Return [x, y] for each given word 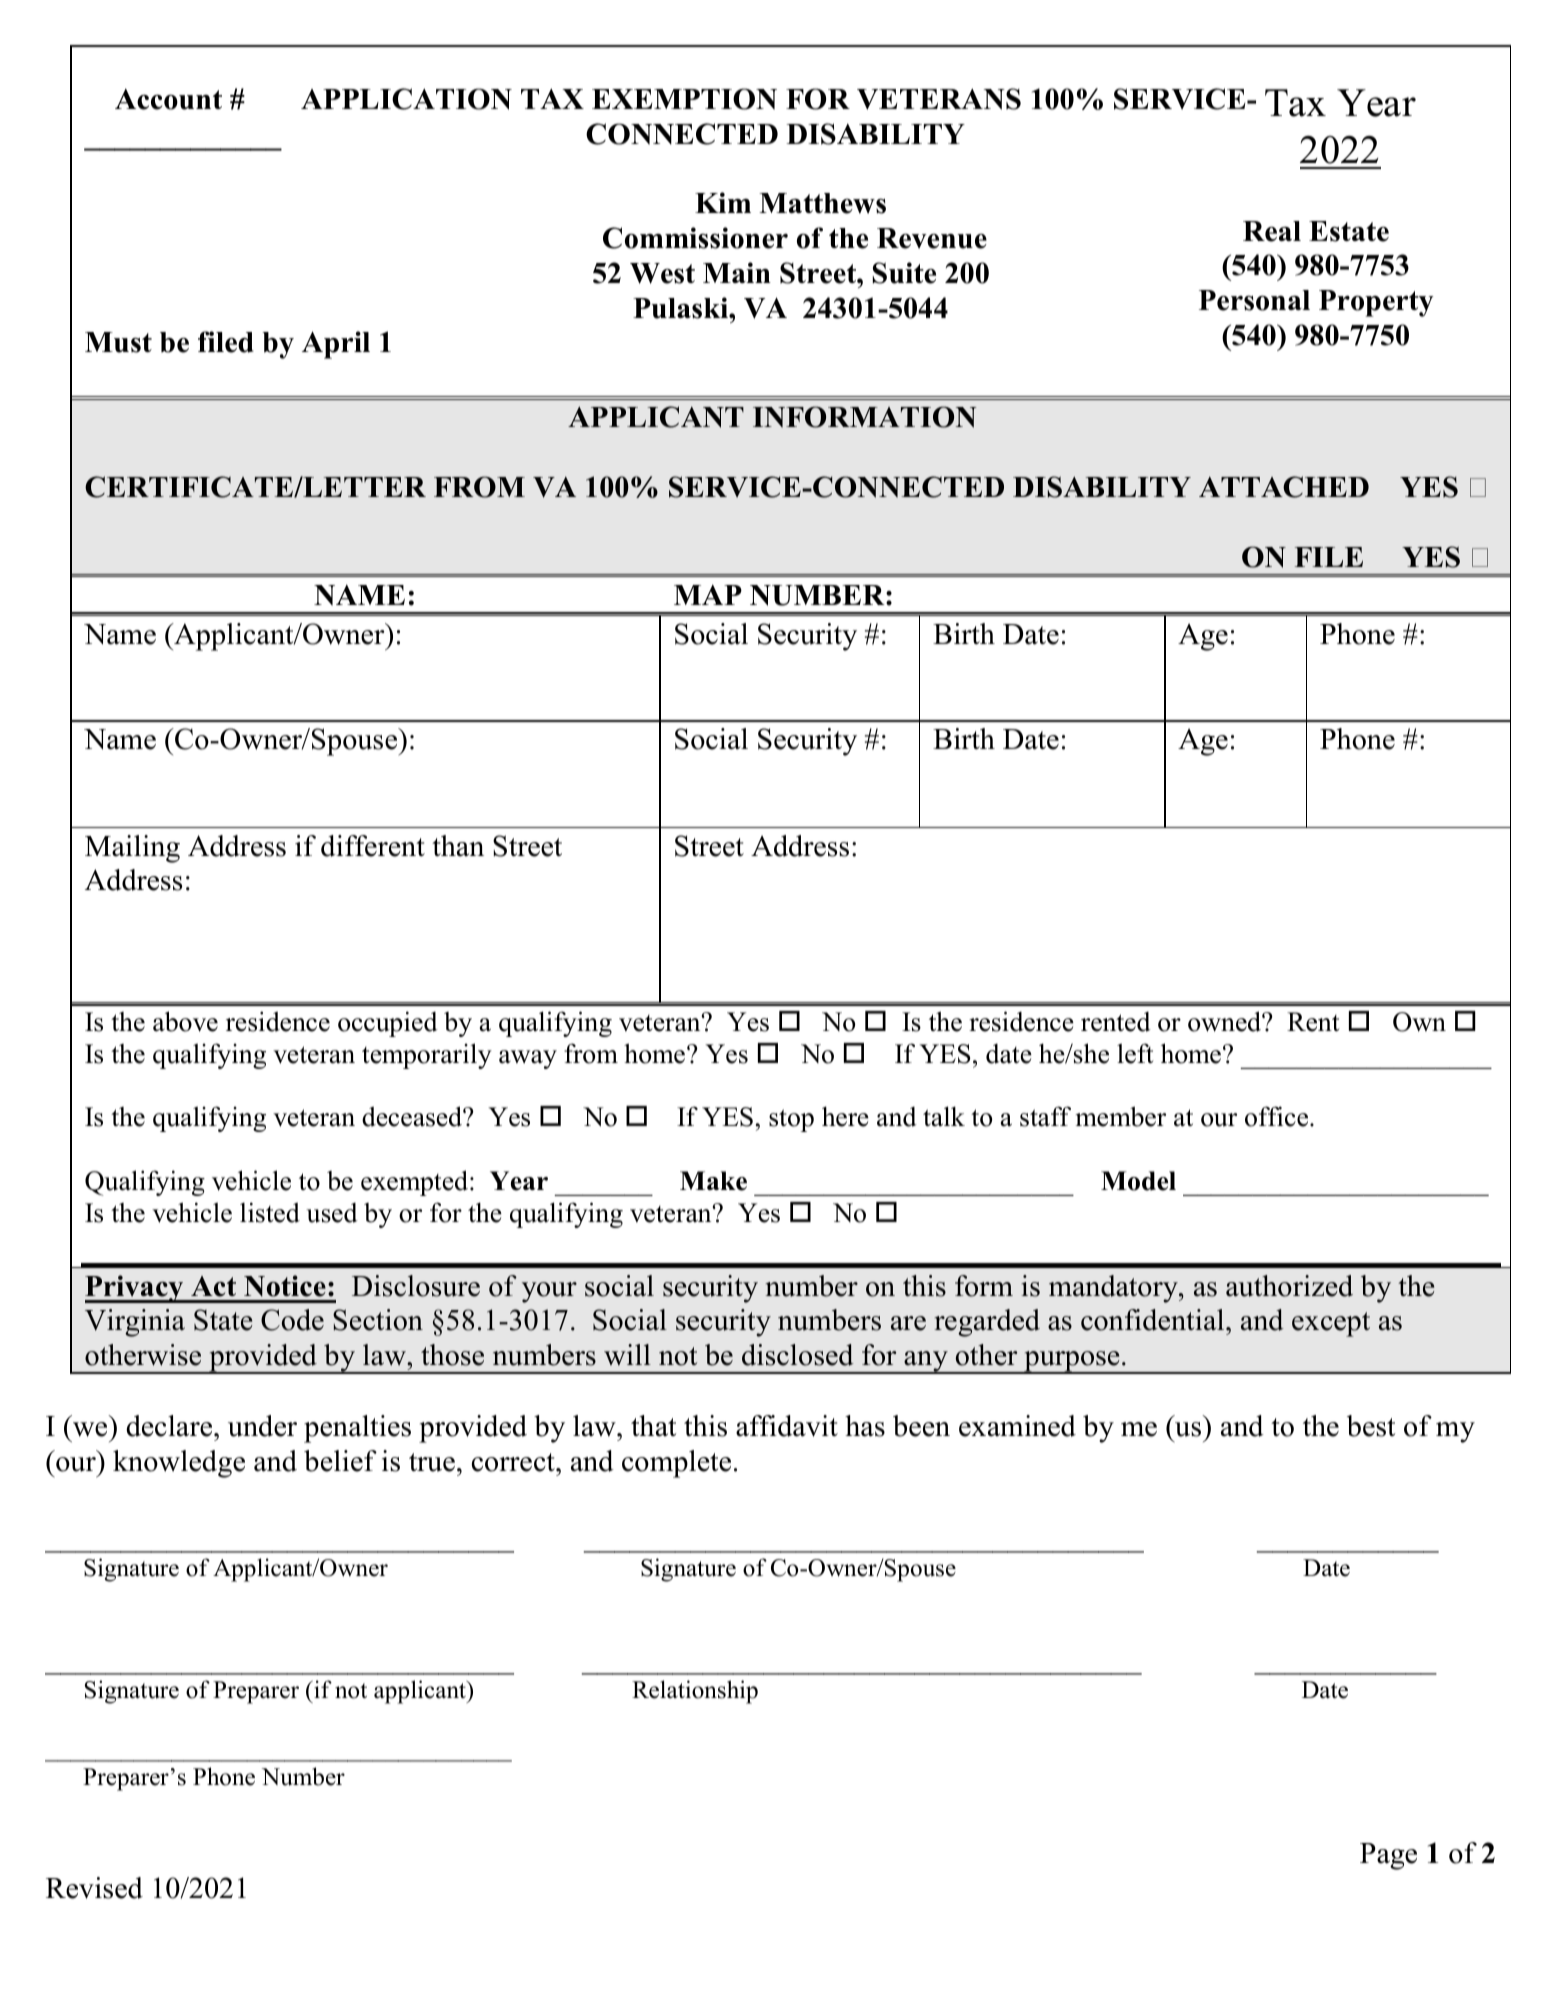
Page [1388, 1856]
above [185, 1021]
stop [791, 1120]
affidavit [787, 1426]
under [262, 1426]
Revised [94, 1888]
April [336, 345]
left [1135, 1053]
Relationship [695, 1692]
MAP [708, 594]
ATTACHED [1284, 487]
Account [168, 99]
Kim [723, 202]
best [1371, 1426]
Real [1272, 231]
